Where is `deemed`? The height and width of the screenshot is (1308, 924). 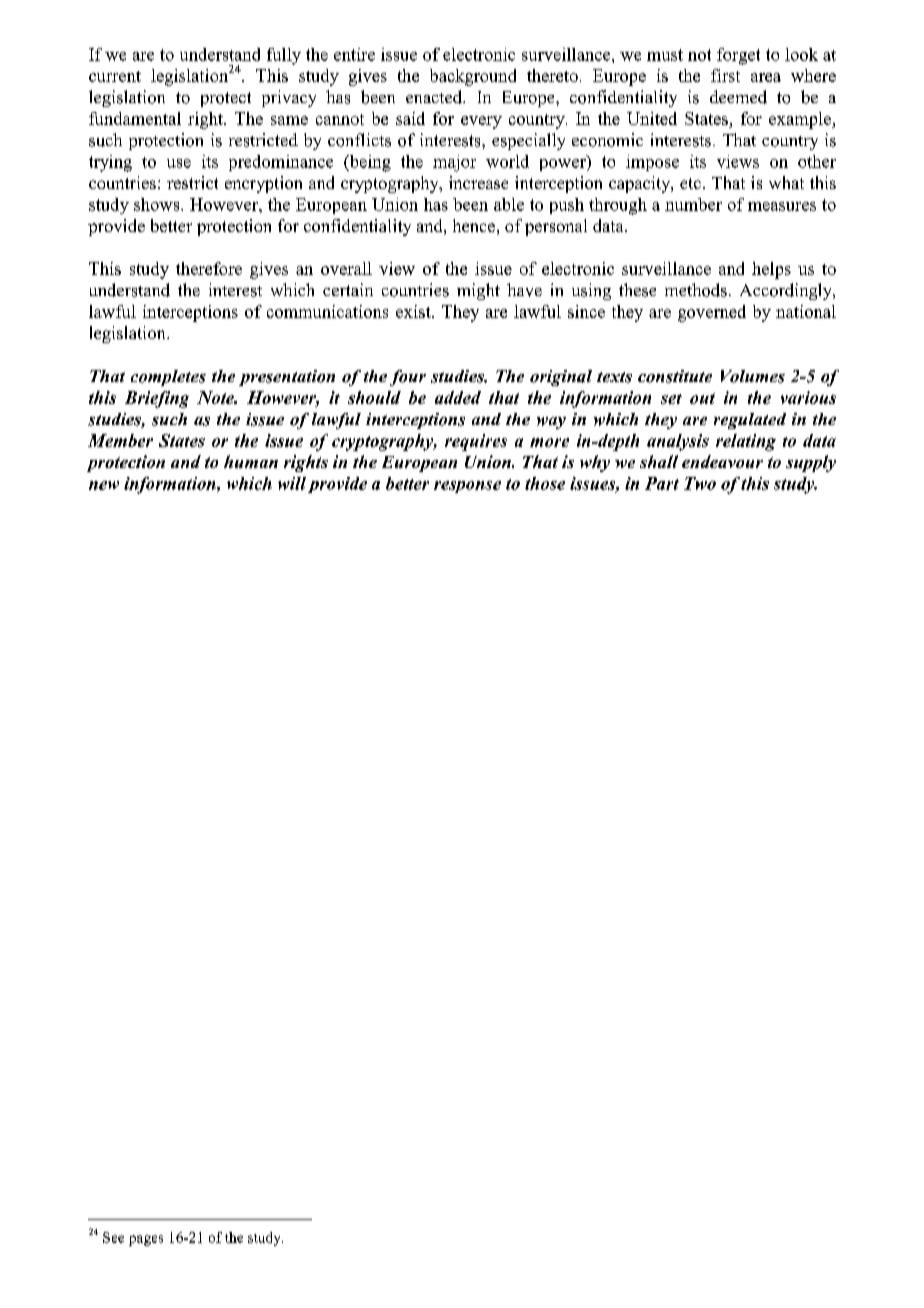
deemed is located at coordinates (738, 97).
